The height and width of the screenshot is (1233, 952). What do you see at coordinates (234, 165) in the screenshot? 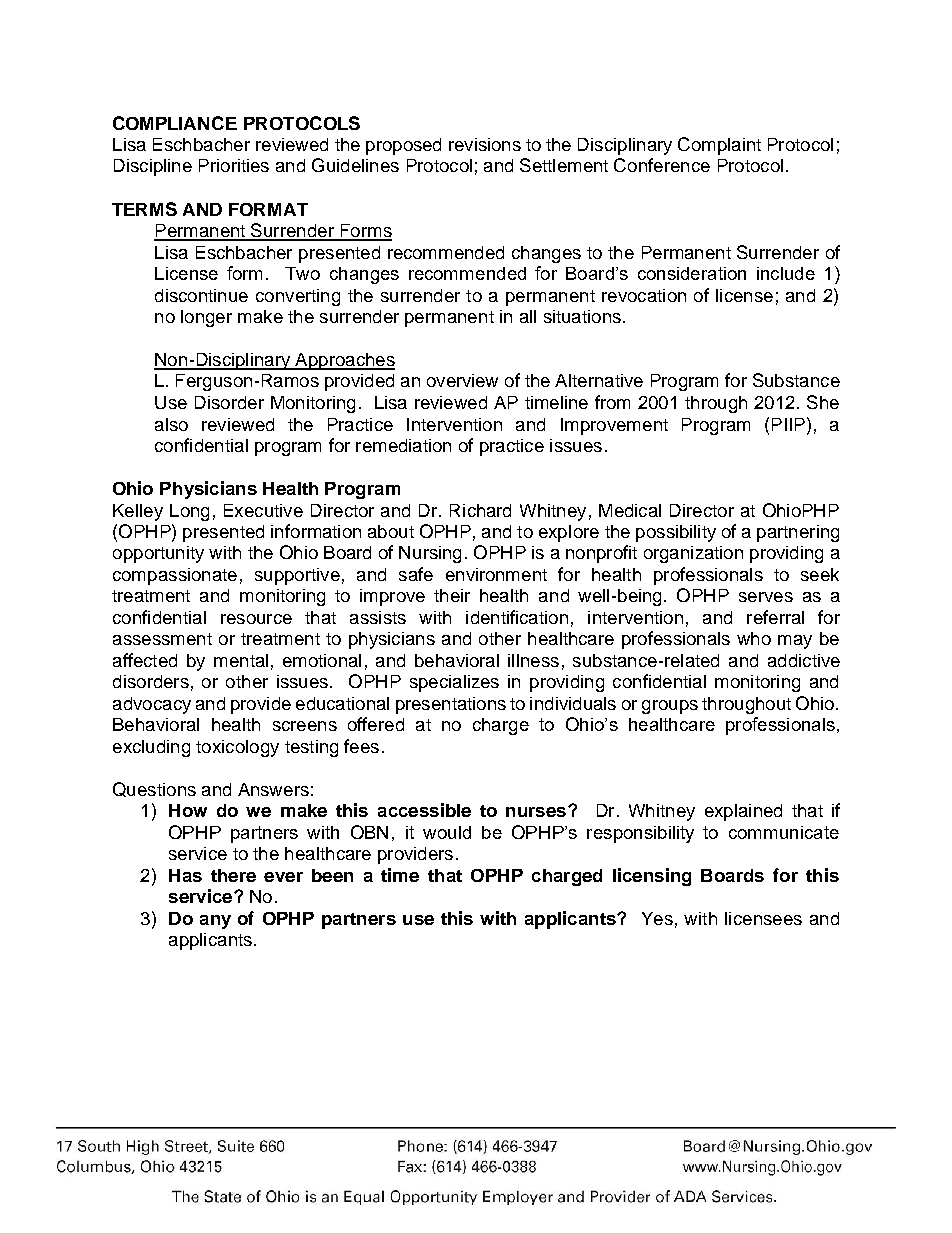
I see `Priorities` at bounding box center [234, 165].
